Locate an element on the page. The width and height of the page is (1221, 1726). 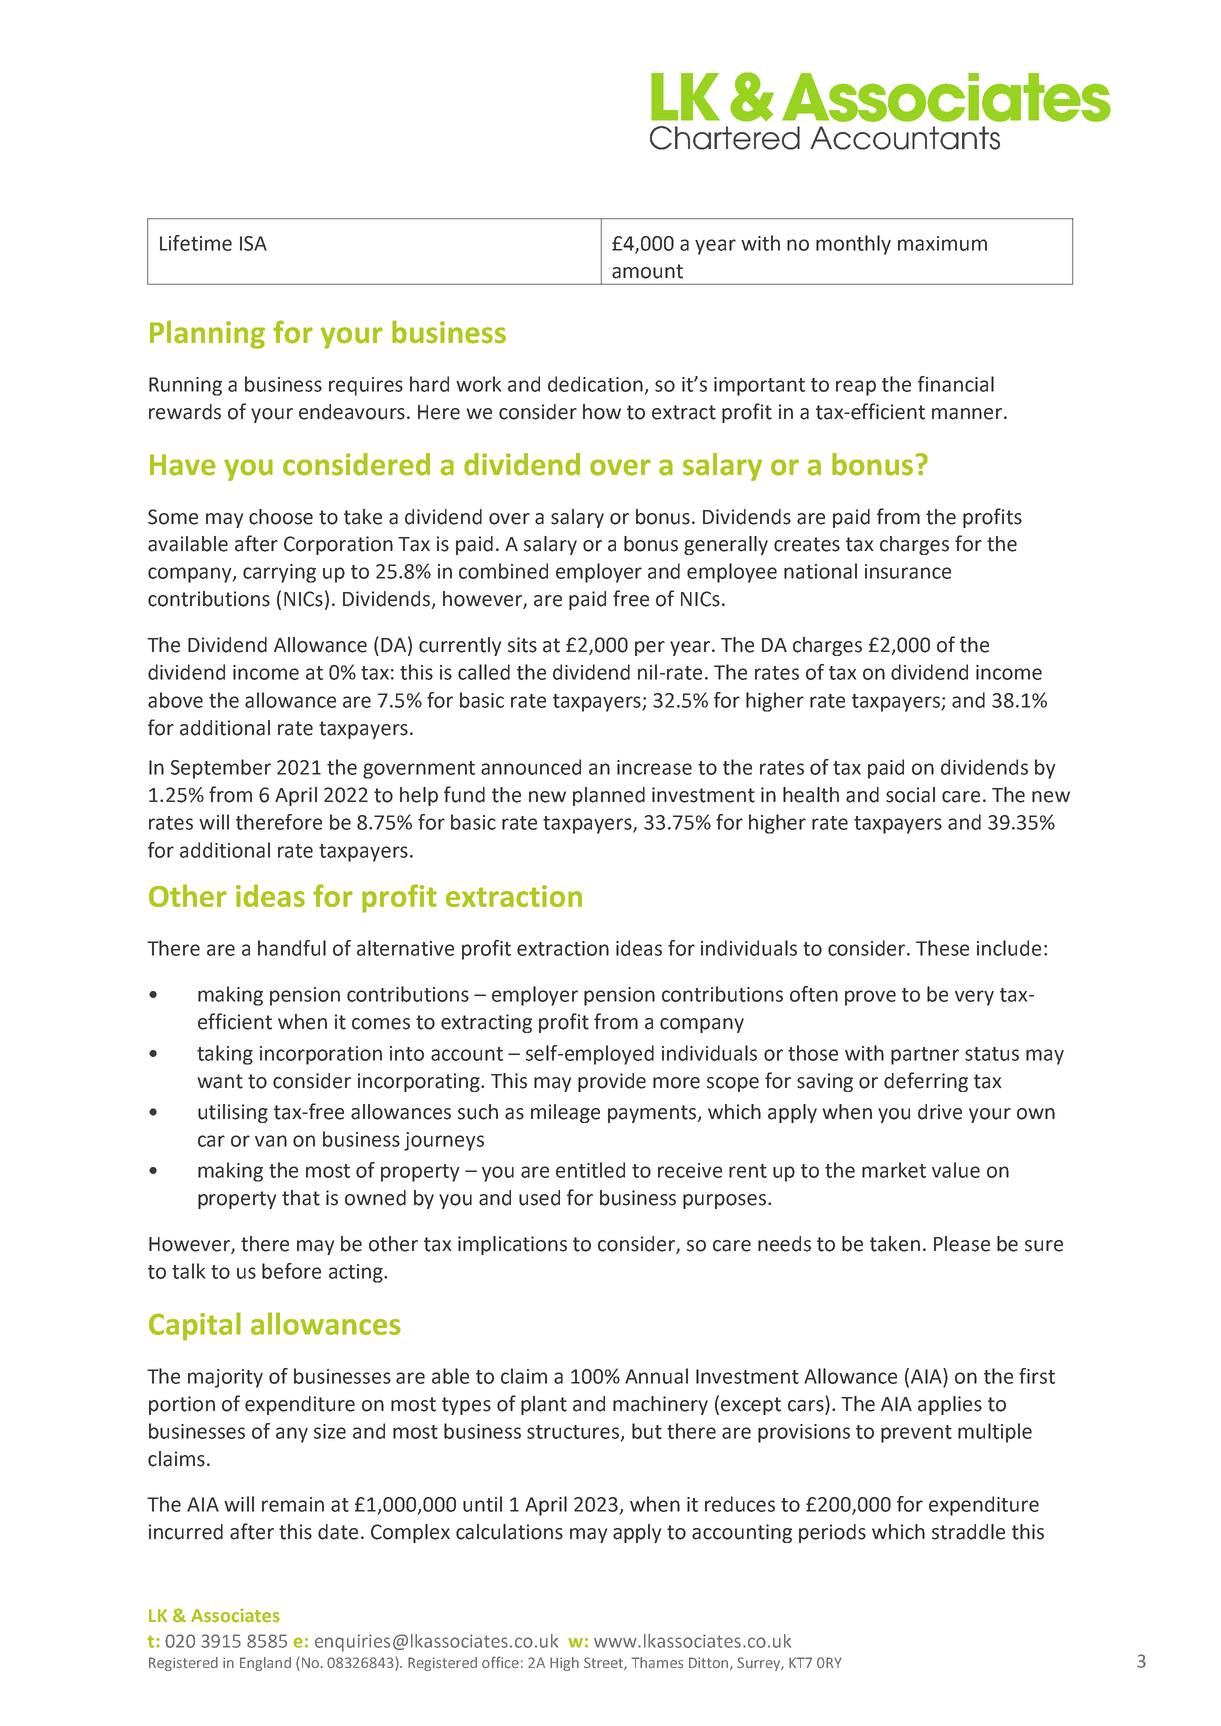
ISA is located at coordinates (253, 243).
